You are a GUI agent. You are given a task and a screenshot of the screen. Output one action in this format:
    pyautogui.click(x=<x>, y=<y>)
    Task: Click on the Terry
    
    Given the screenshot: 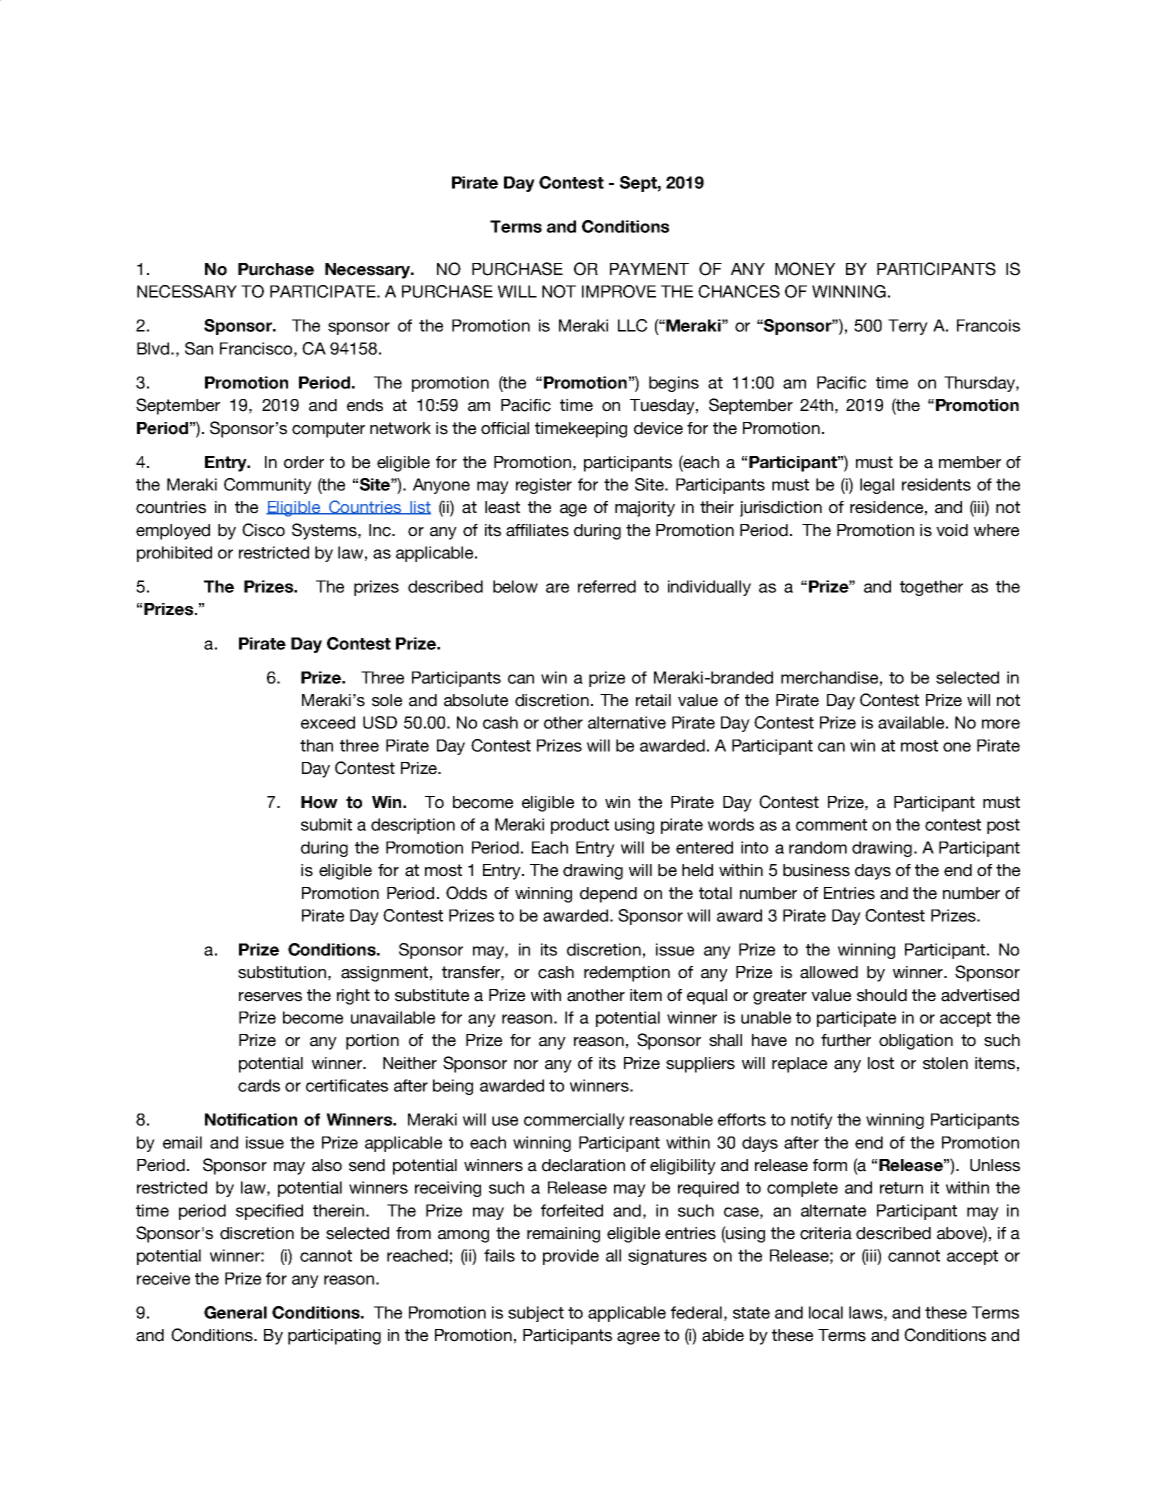 What is the action you would take?
    pyautogui.click(x=908, y=327)
